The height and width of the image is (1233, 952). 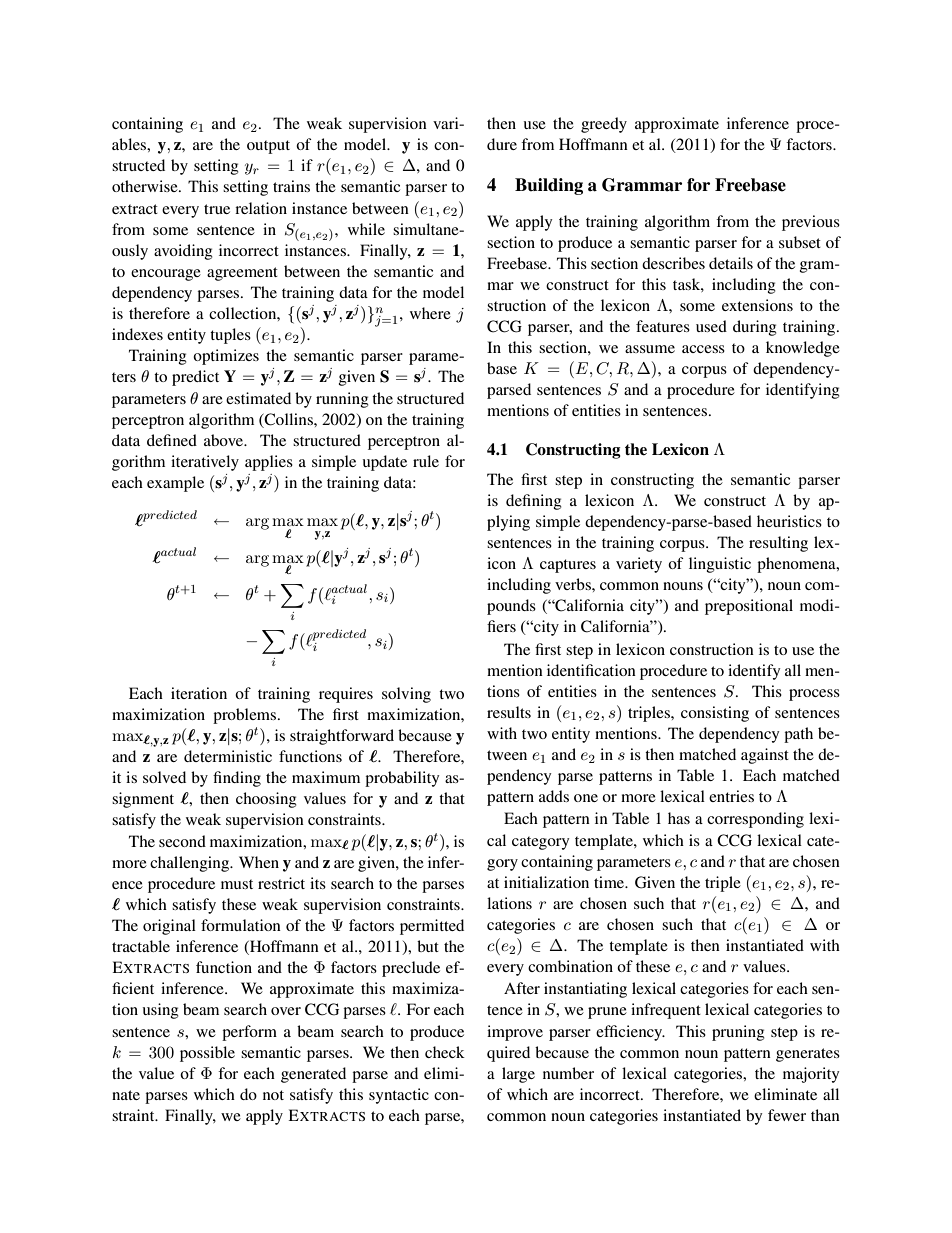 I want to click on previous, so click(x=811, y=223).
